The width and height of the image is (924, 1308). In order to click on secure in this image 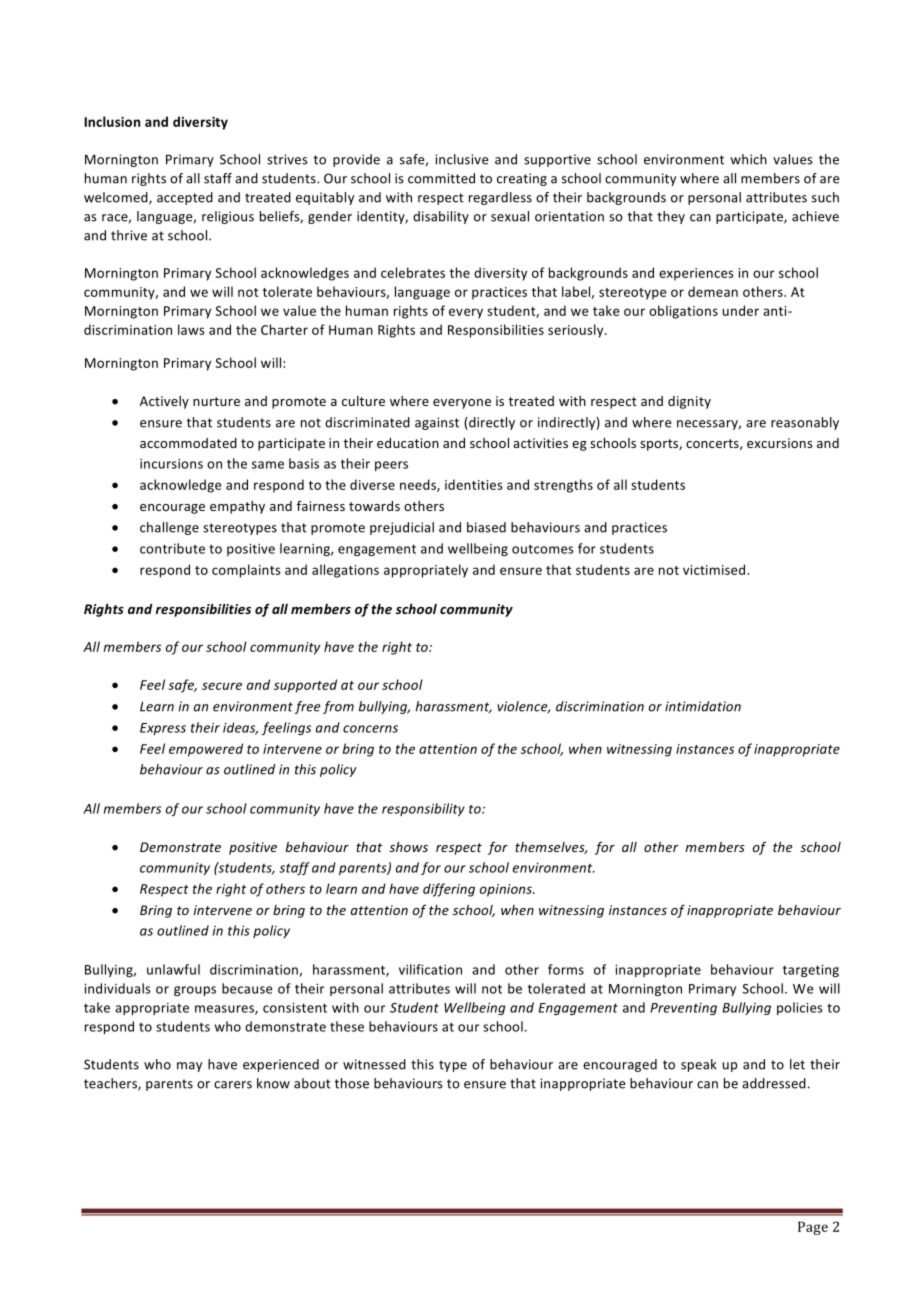, I will do `click(222, 686)`.
